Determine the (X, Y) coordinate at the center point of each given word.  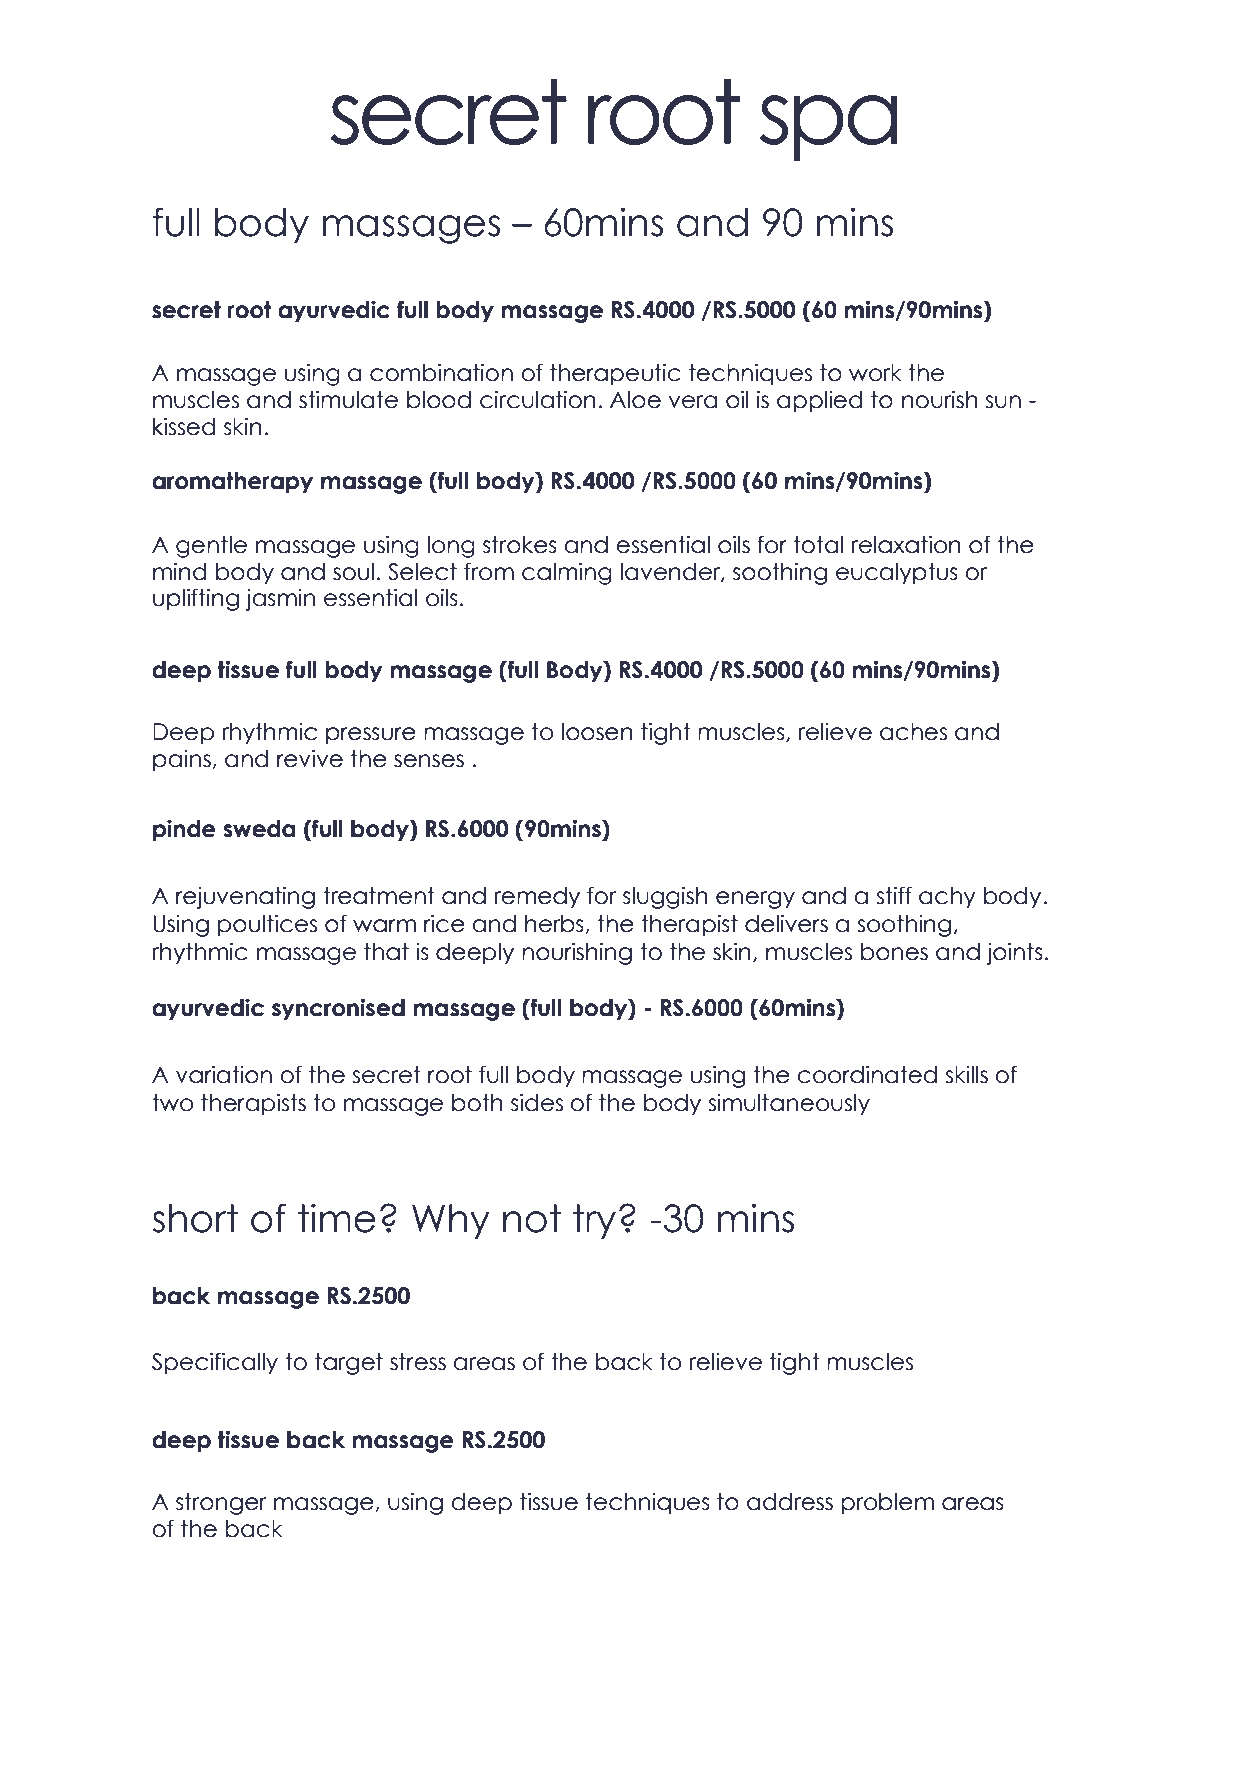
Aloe (635, 400)
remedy (537, 898)
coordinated (867, 1074)
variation (224, 1074)
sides (537, 1102)
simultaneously (789, 1104)
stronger (221, 1504)
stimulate (348, 399)
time (337, 1218)
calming (567, 573)
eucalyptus (897, 574)
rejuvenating (245, 897)
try (594, 1221)
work (875, 373)
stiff (894, 895)
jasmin (280, 599)
